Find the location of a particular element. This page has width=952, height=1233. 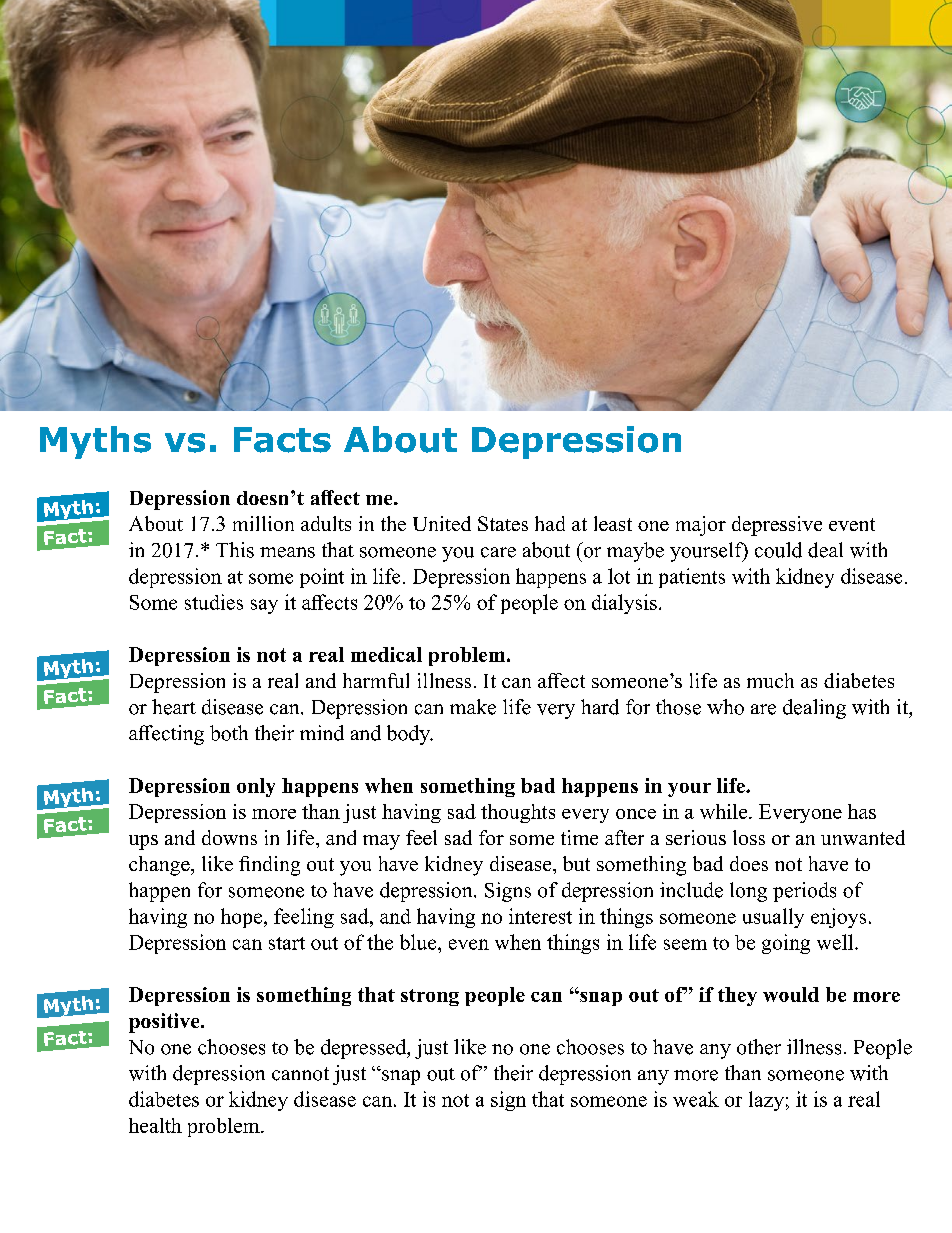

could is located at coordinates (778, 550).
